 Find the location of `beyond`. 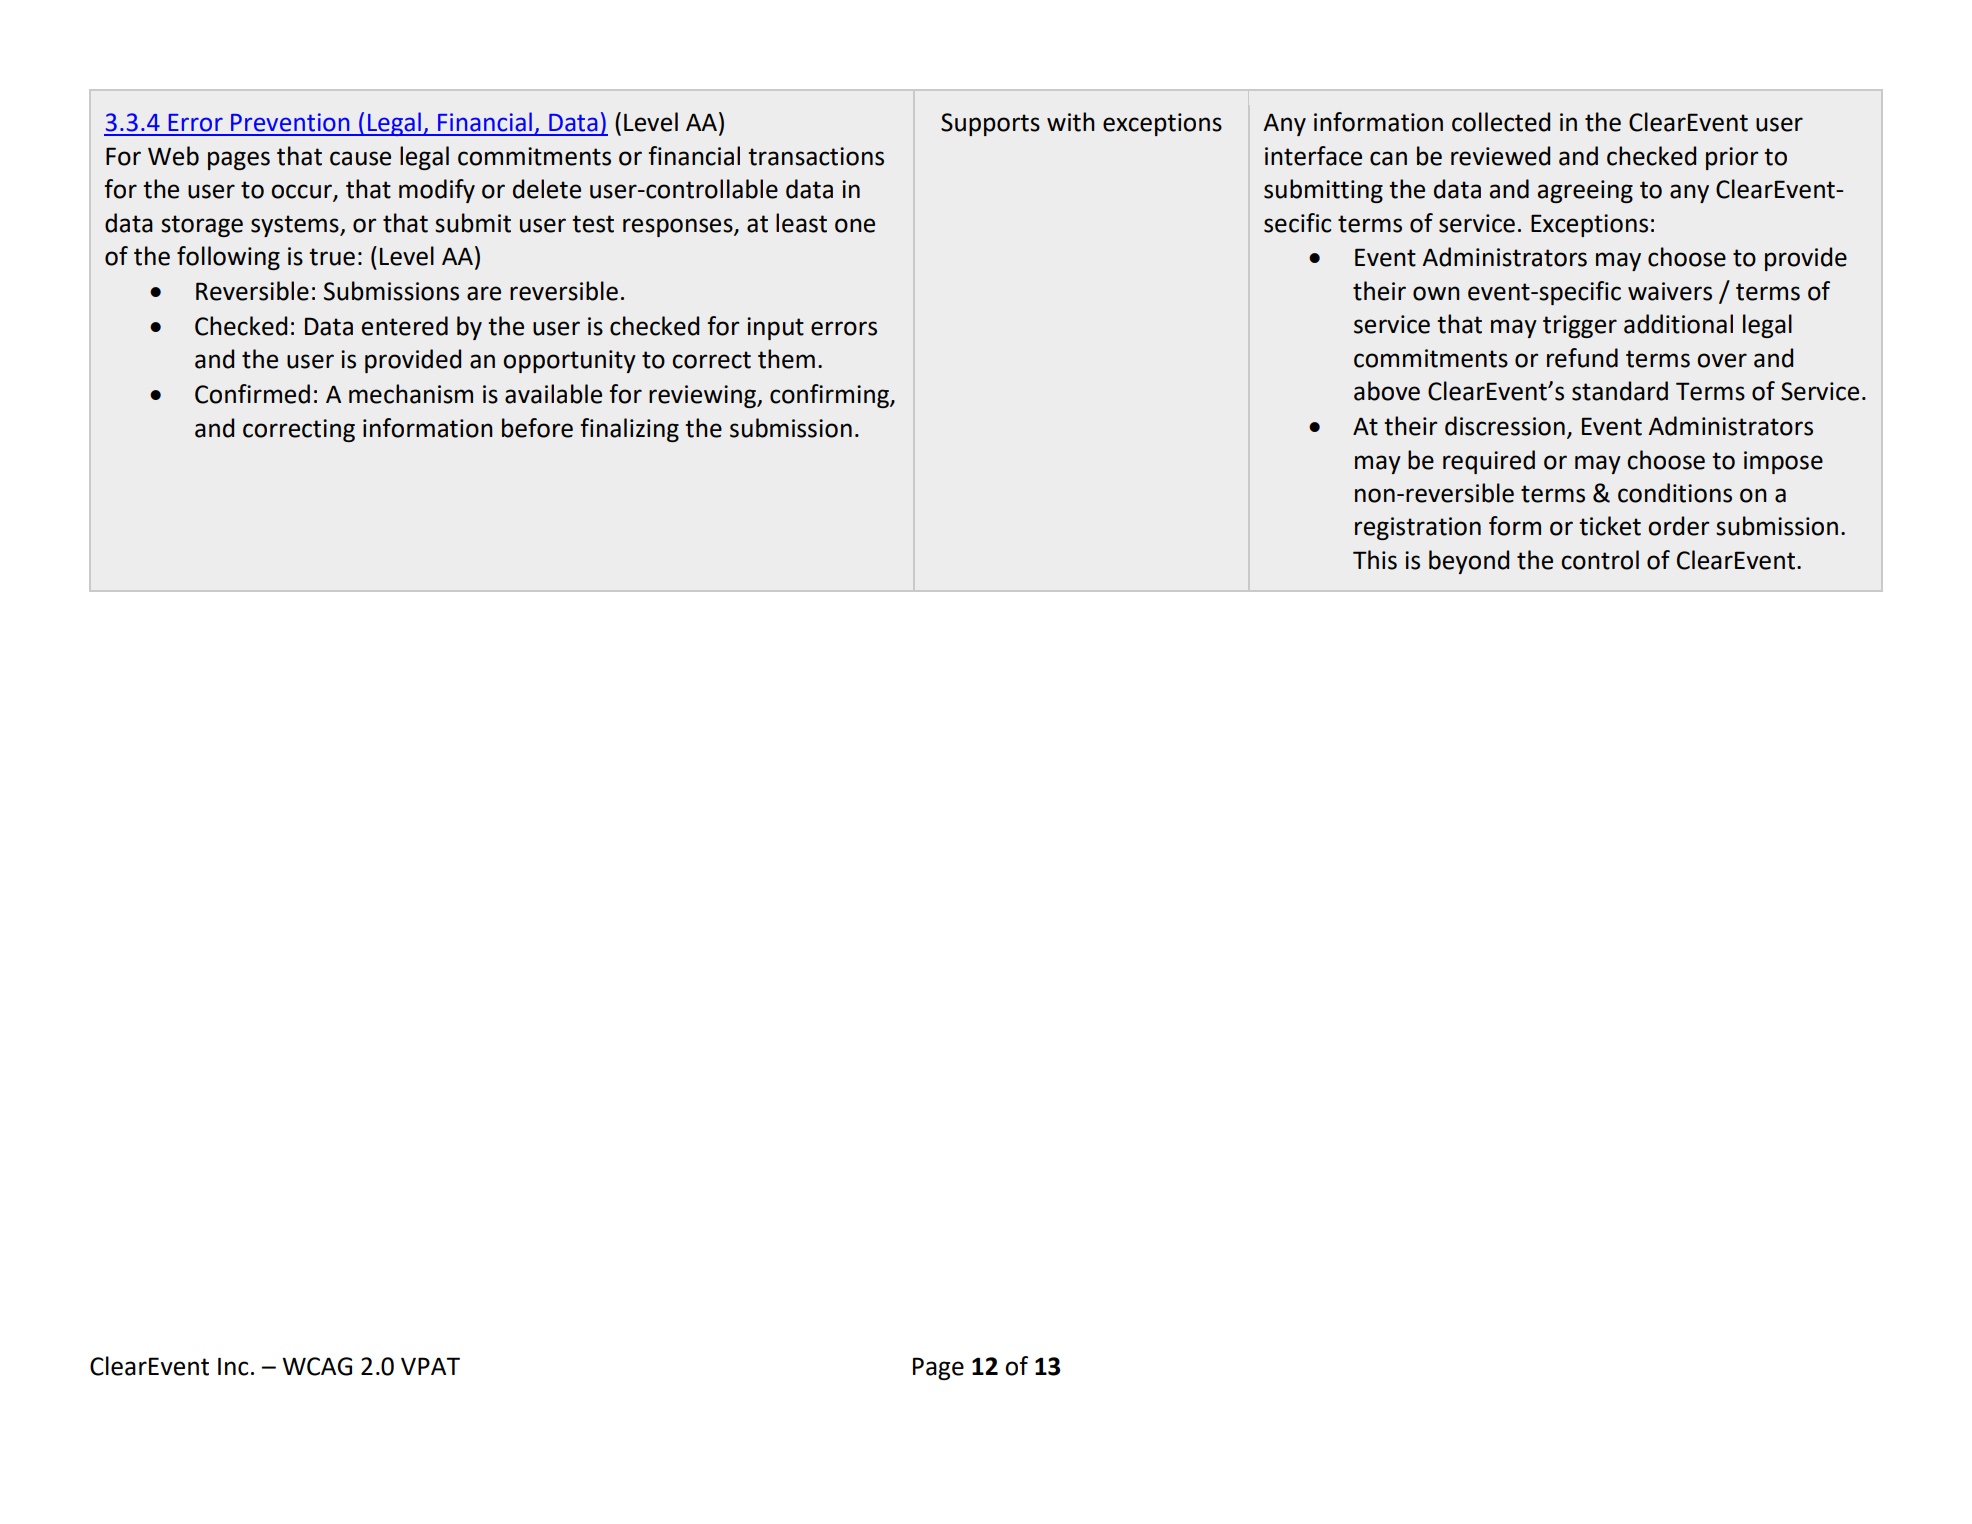

beyond is located at coordinates (1469, 562).
